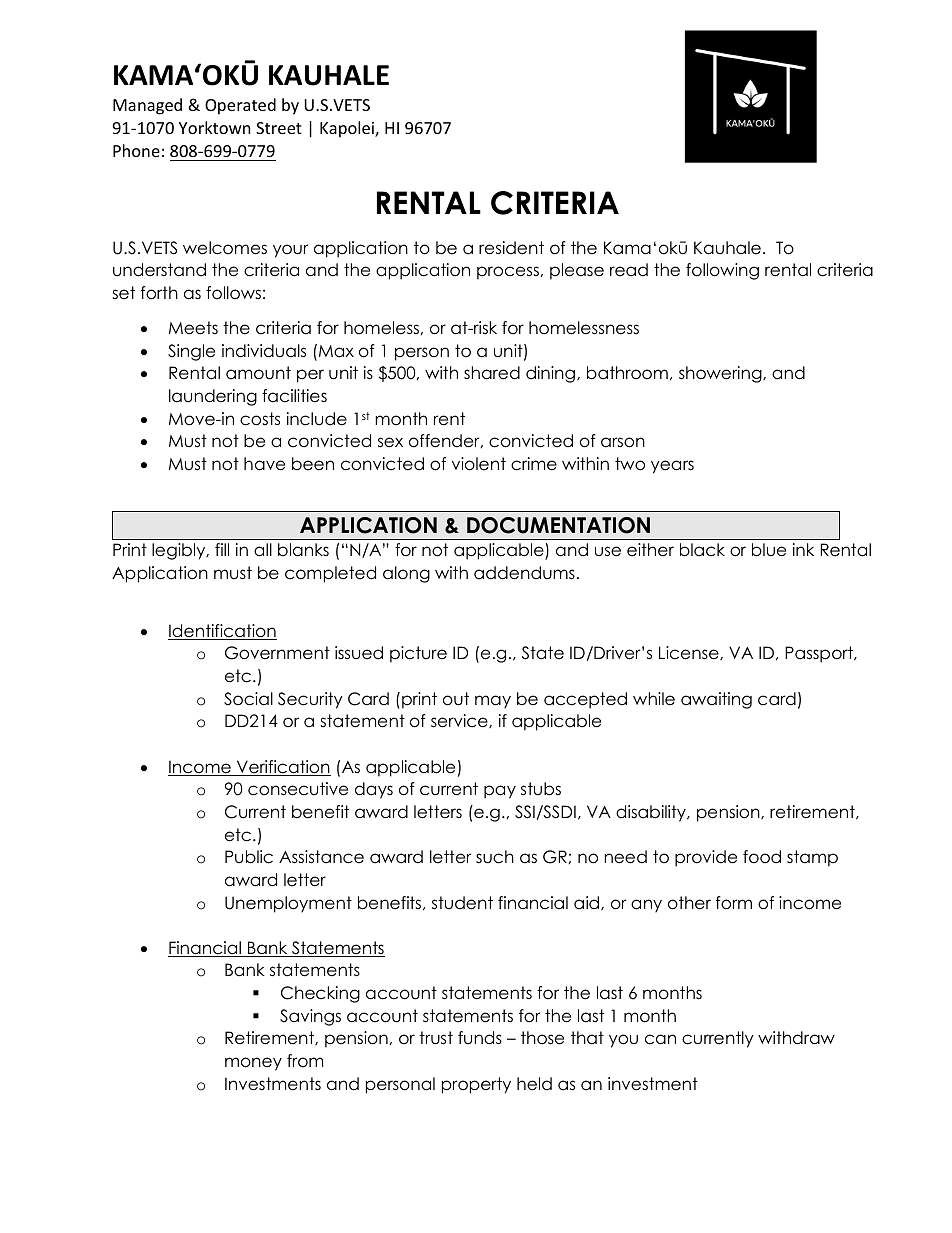  I want to click on can, so click(660, 1039).
